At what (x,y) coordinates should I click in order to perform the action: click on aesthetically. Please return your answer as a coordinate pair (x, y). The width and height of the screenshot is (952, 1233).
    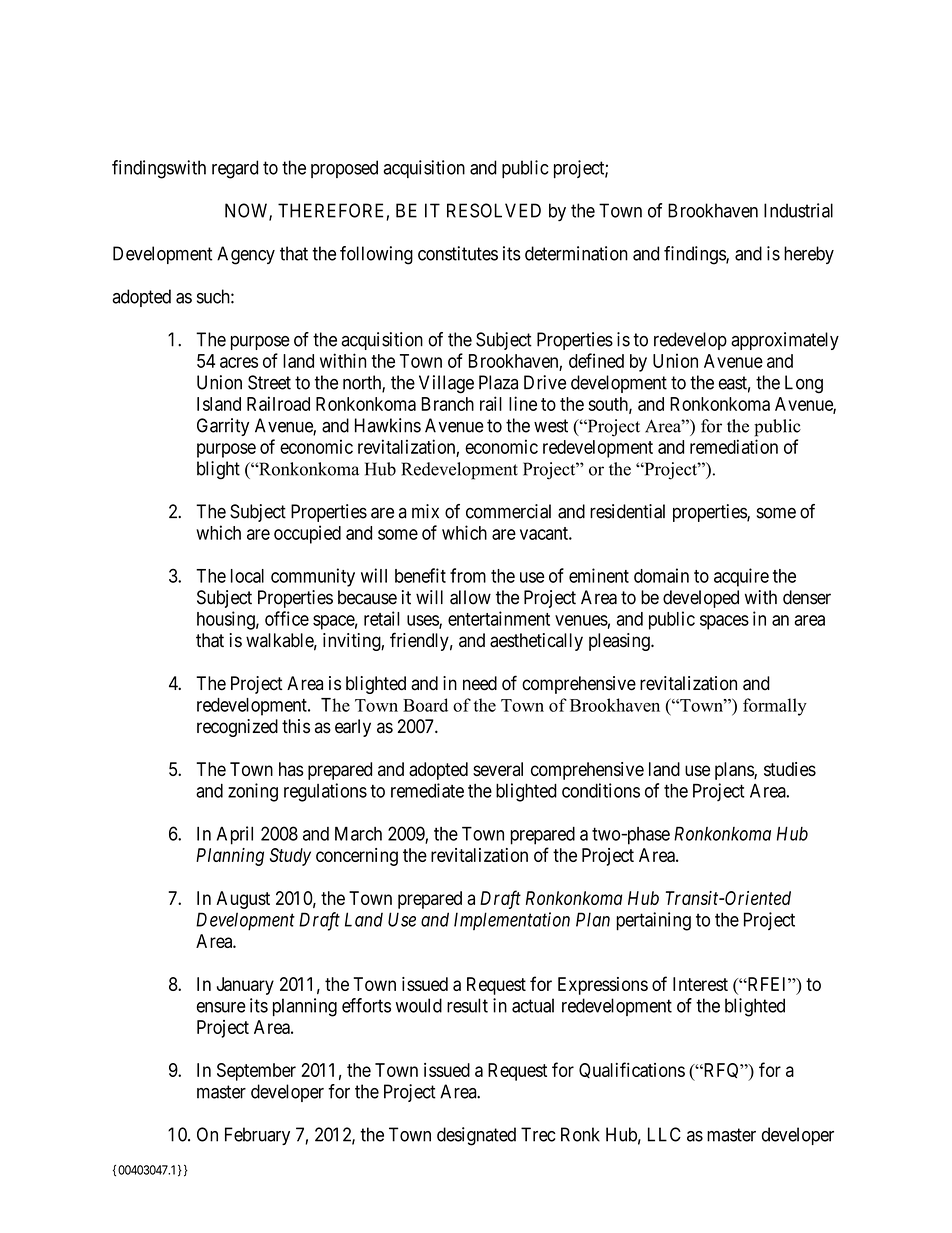
    Looking at the image, I should click on (536, 642).
